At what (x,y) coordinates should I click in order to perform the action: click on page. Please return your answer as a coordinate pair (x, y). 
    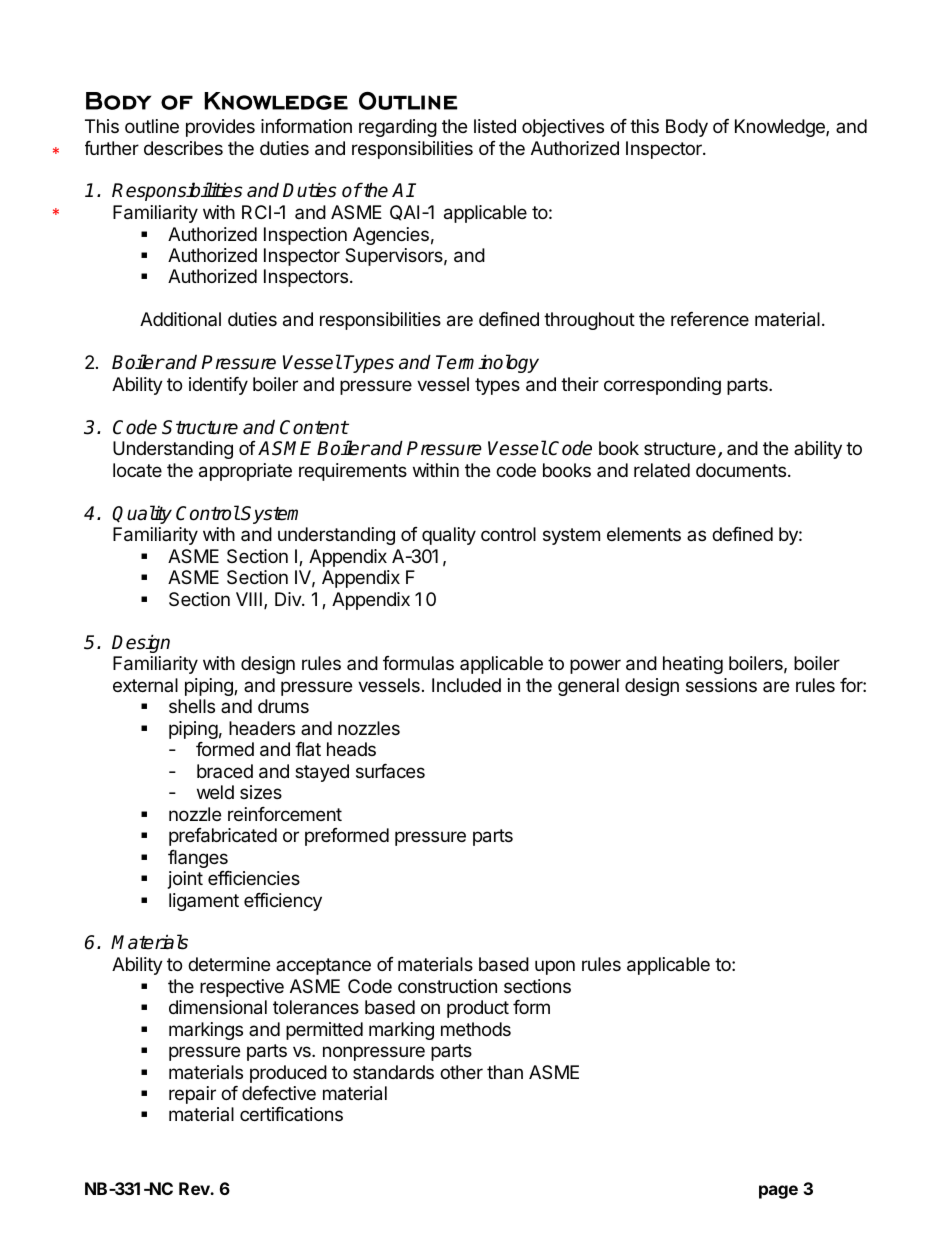
    Looking at the image, I should click on (778, 1192).
